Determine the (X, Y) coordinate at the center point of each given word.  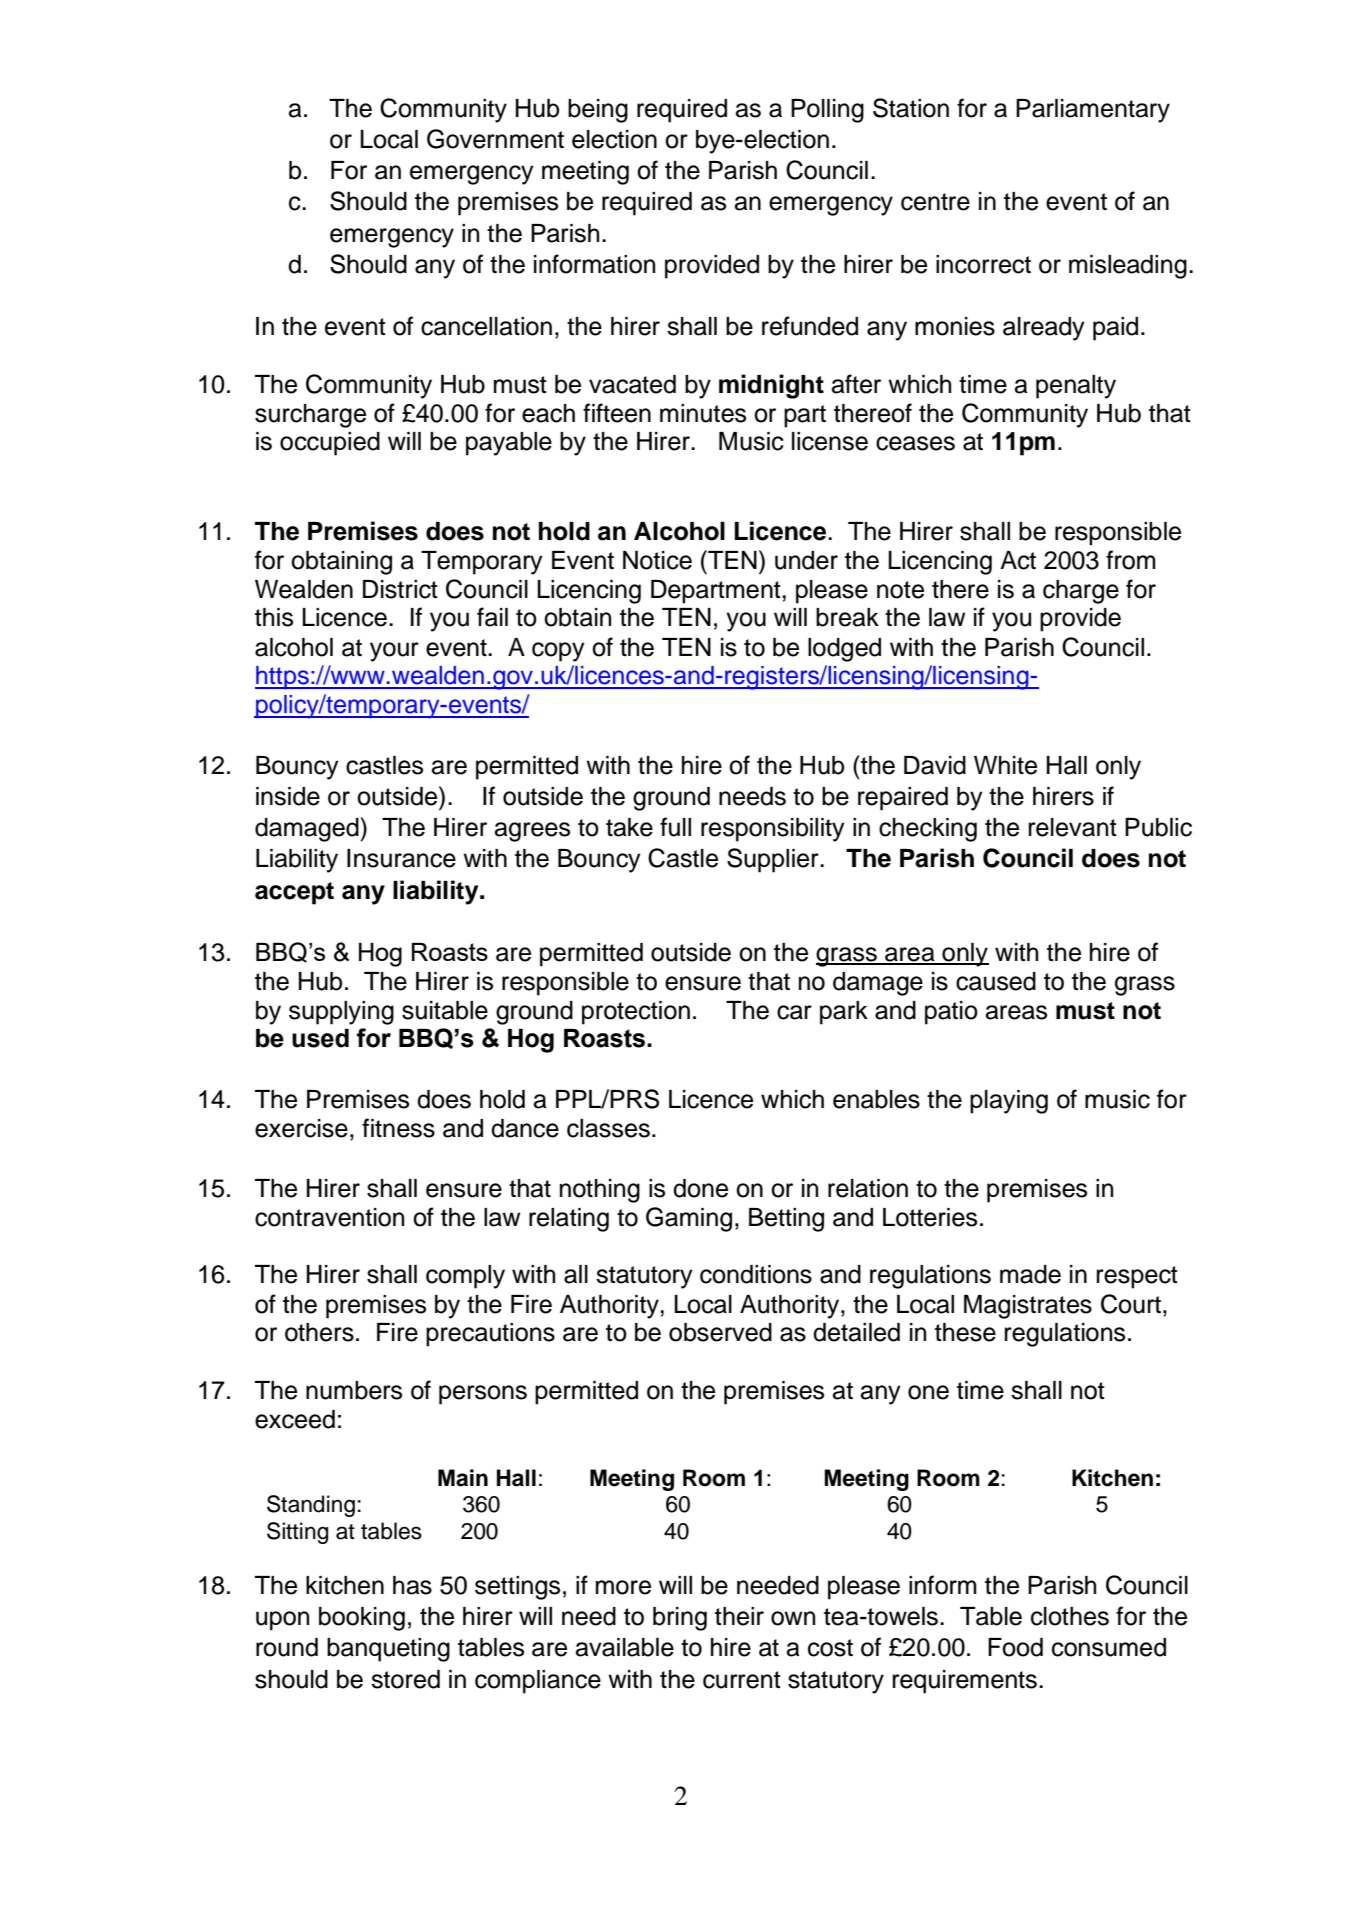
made (1030, 1274)
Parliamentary (1093, 111)
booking (362, 1619)
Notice (657, 560)
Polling (827, 111)
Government (495, 139)
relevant (1073, 827)
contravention (329, 1217)
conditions (756, 1274)
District (400, 589)
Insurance (401, 858)
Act (1018, 560)
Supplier (774, 860)
